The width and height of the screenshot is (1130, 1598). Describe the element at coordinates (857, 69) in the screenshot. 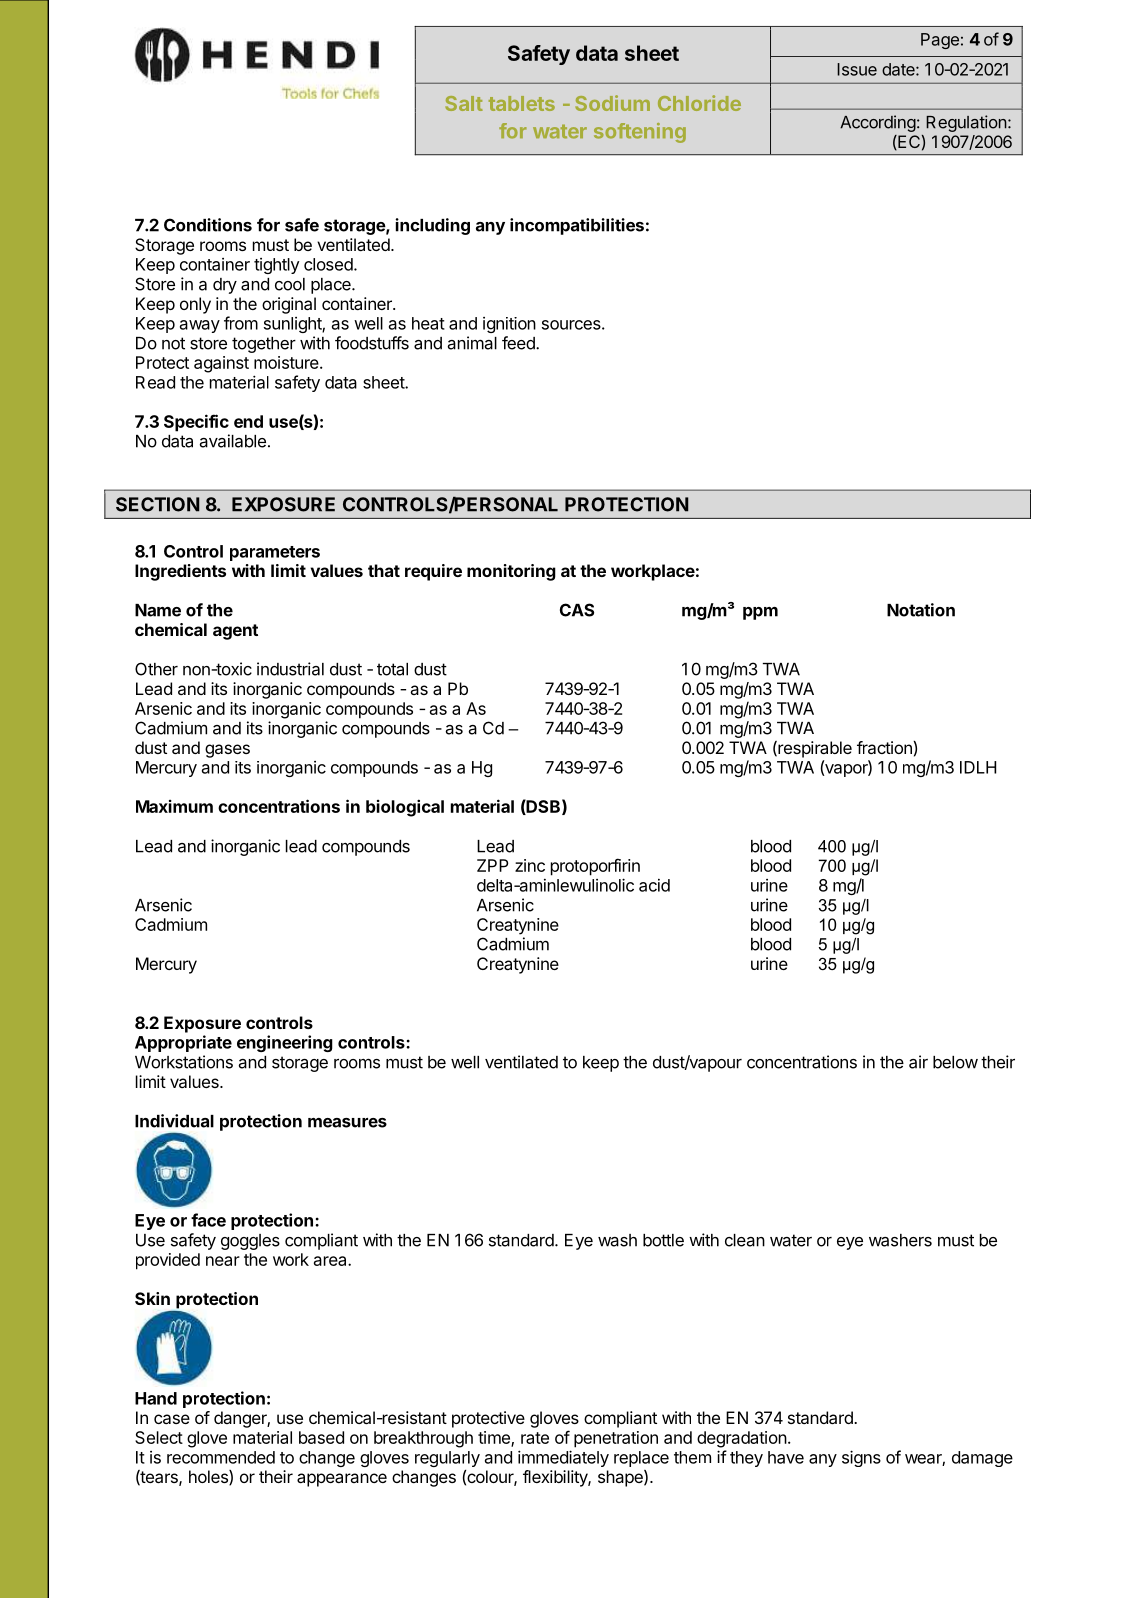

I see `Issue` at that location.
